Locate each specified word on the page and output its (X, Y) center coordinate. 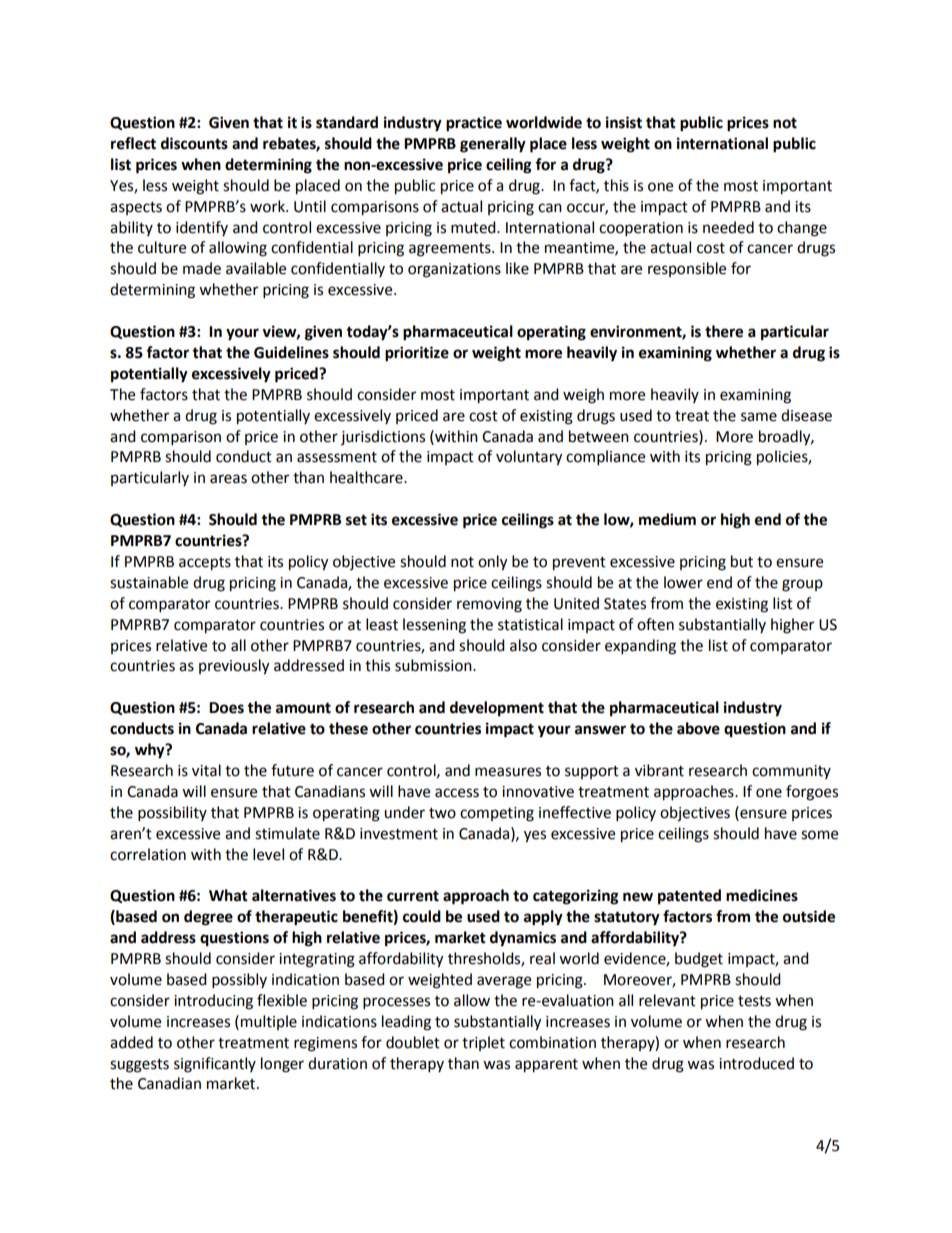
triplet (483, 1043)
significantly (215, 1065)
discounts (194, 143)
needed (728, 227)
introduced (756, 1063)
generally (493, 145)
